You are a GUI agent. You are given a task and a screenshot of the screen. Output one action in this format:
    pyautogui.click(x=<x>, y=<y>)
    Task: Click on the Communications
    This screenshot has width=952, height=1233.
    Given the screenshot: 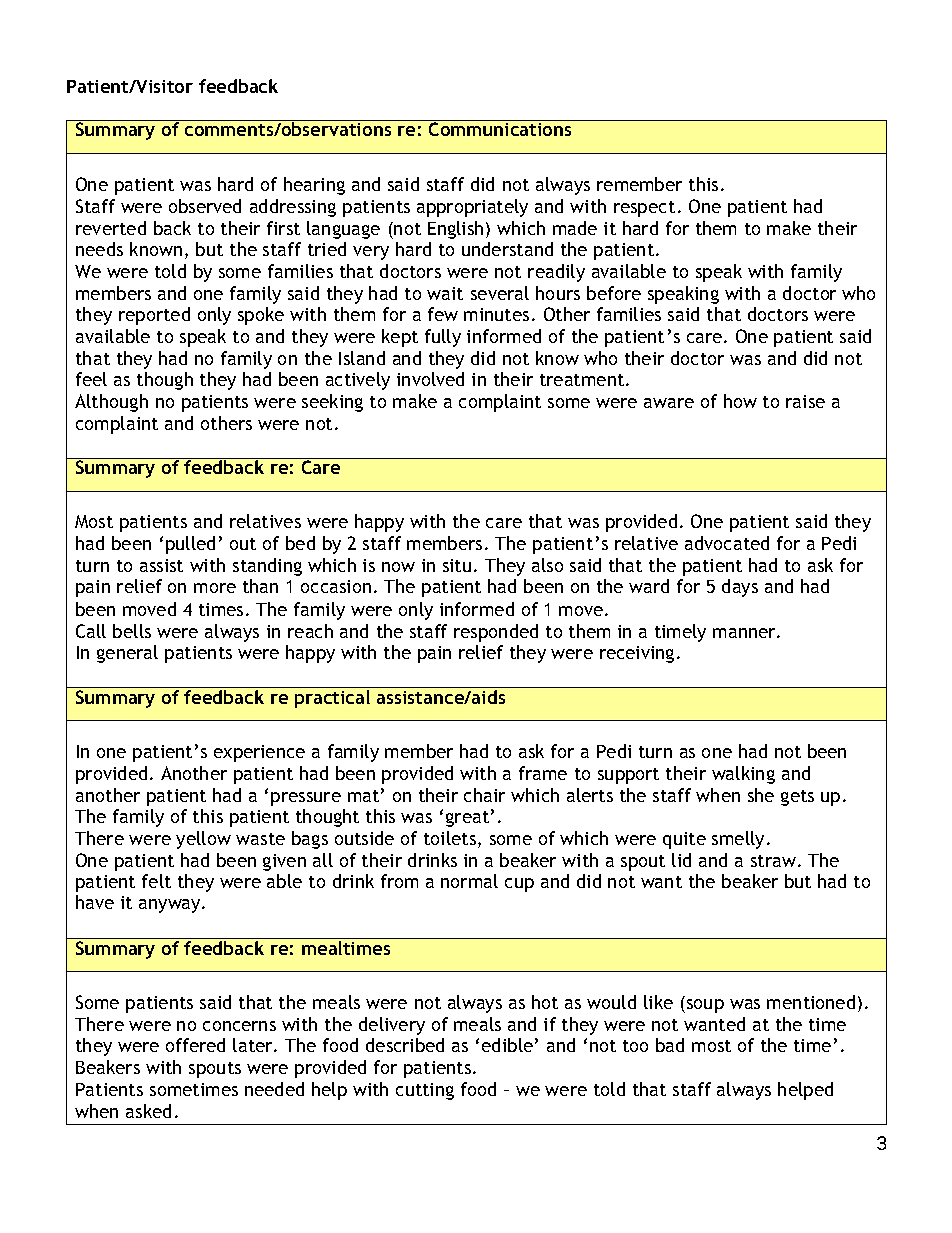 What is the action you would take?
    pyautogui.click(x=500, y=129)
